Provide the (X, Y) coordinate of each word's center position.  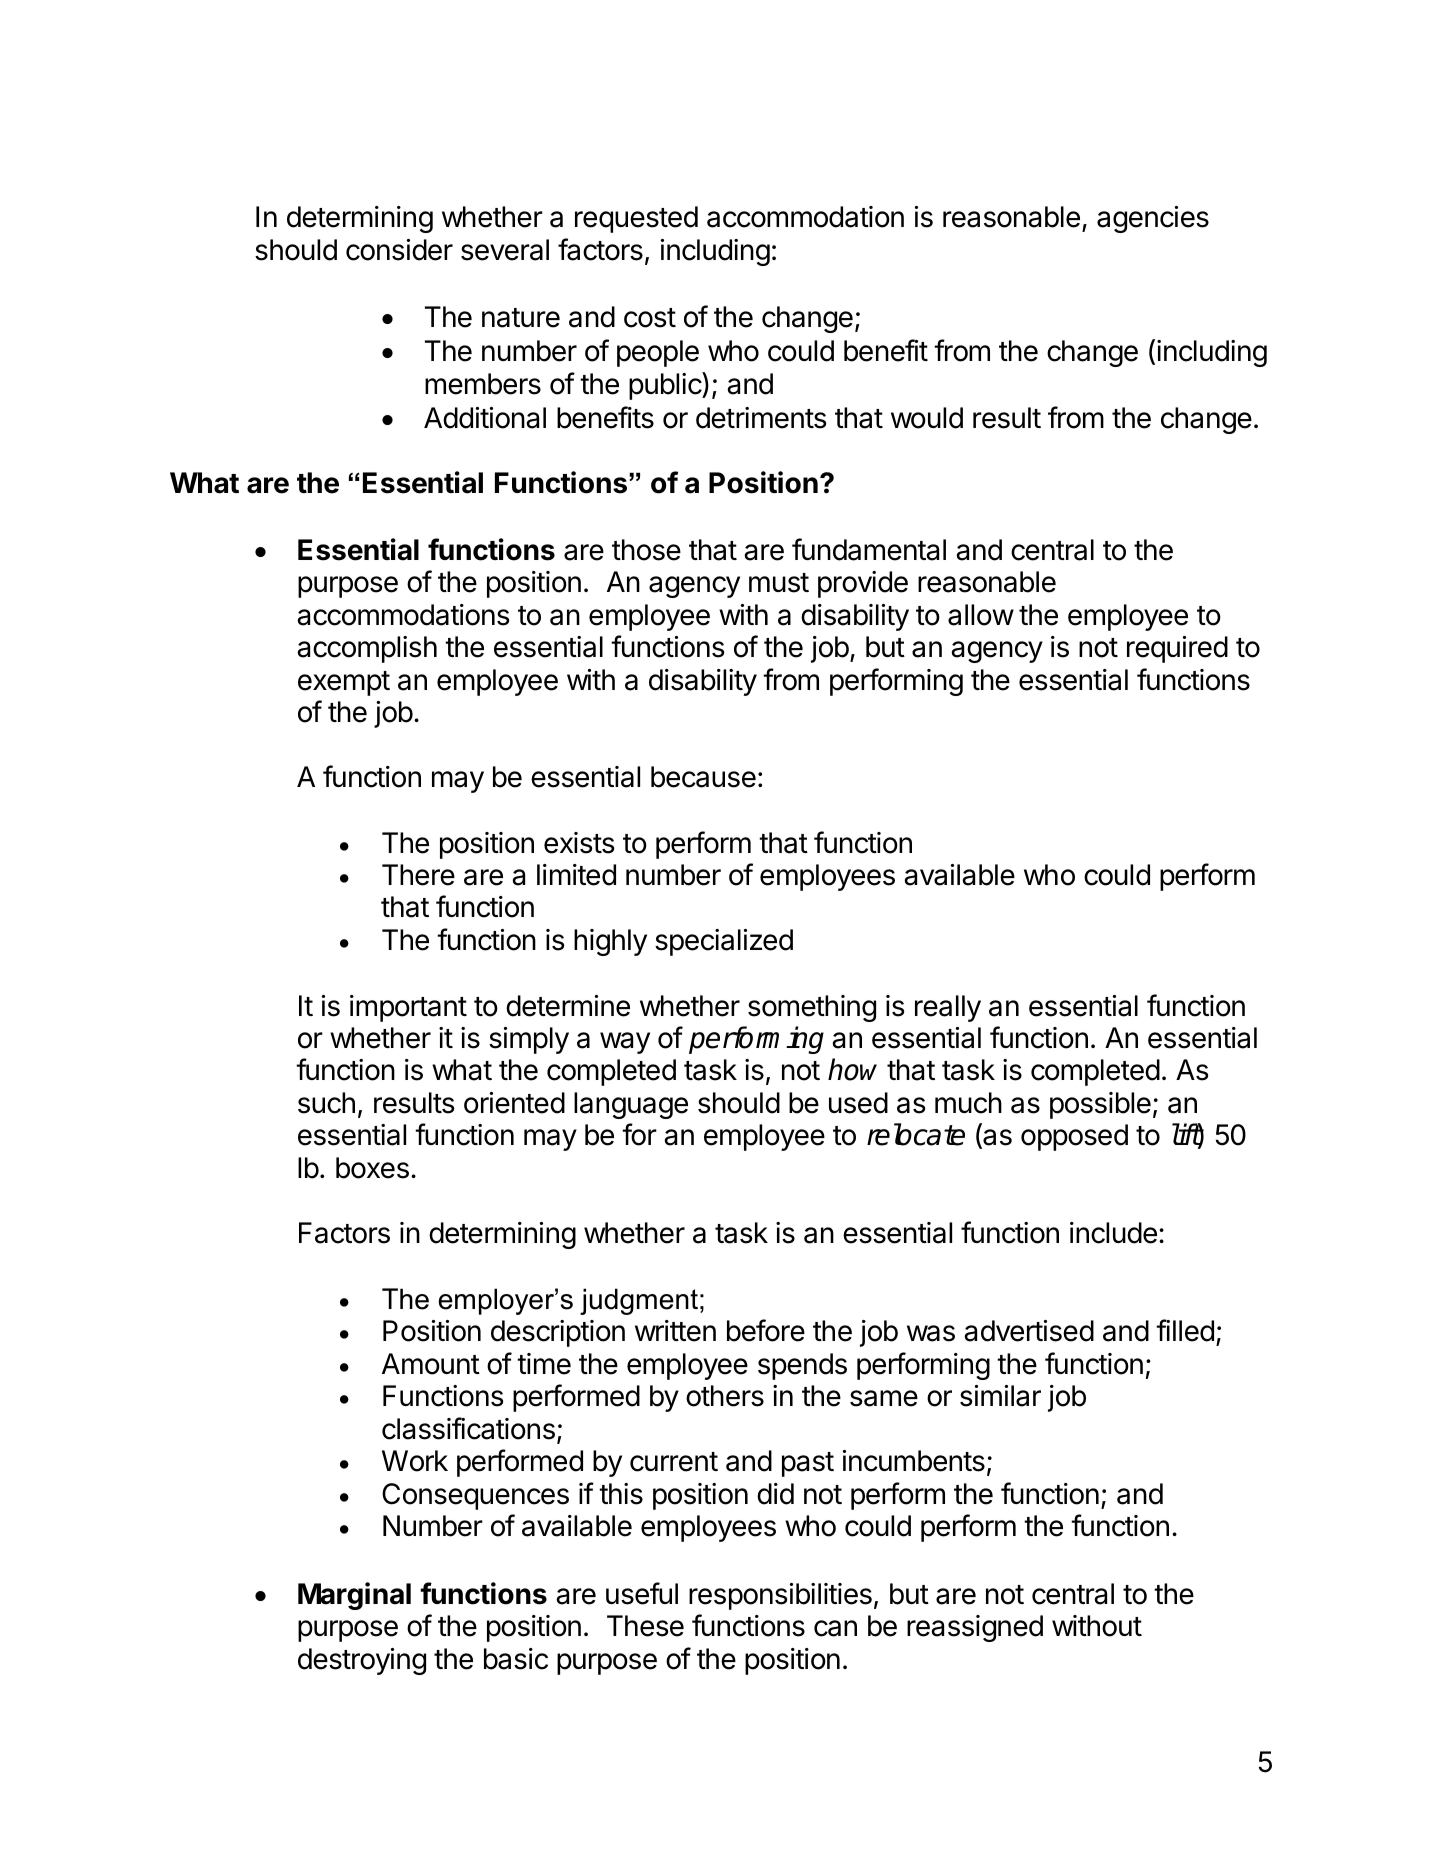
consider (399, 250)
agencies (1153, 219)
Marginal (354, 1596)
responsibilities (780, 1596)
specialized (724, 942)
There (418, 875)
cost (650, 318)
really (948, 1008)
